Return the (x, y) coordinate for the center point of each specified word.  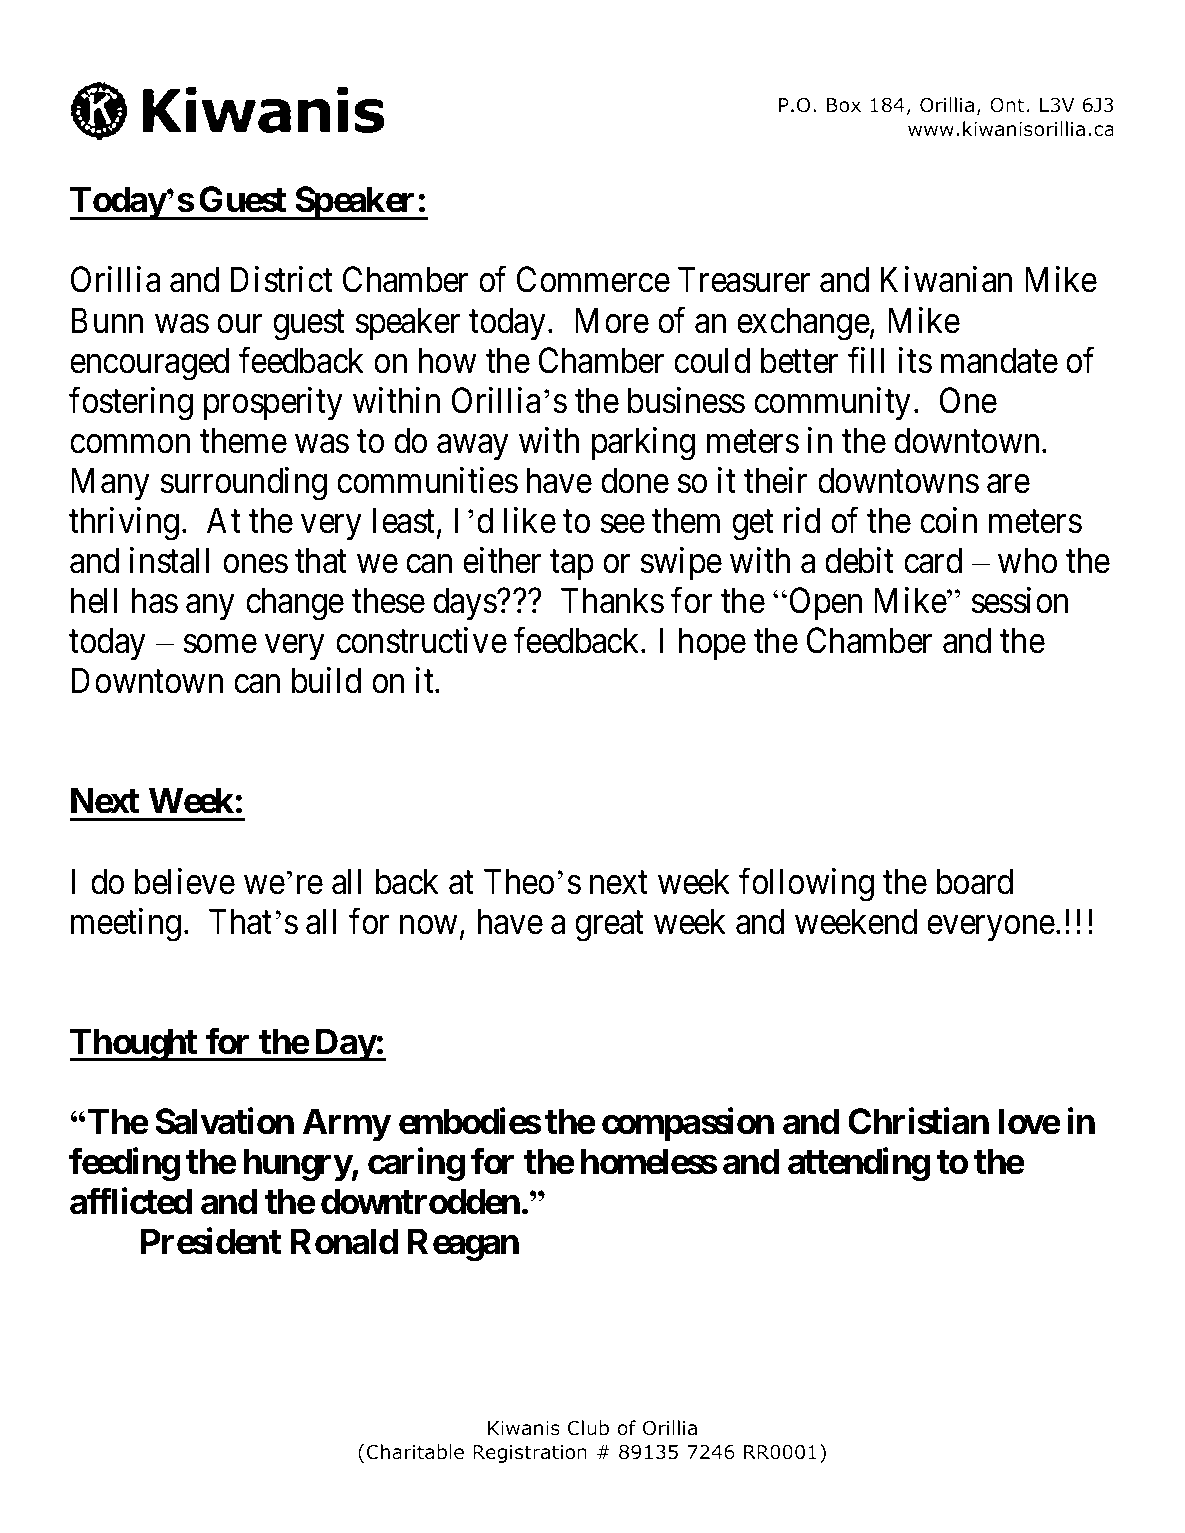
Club (588, 1428)
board (975, 881)
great (609, 926)
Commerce (593, 280)
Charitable (415, 1452)
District (281, 280)
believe (185, 881)
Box (844, 105)
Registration (530, 1454)
